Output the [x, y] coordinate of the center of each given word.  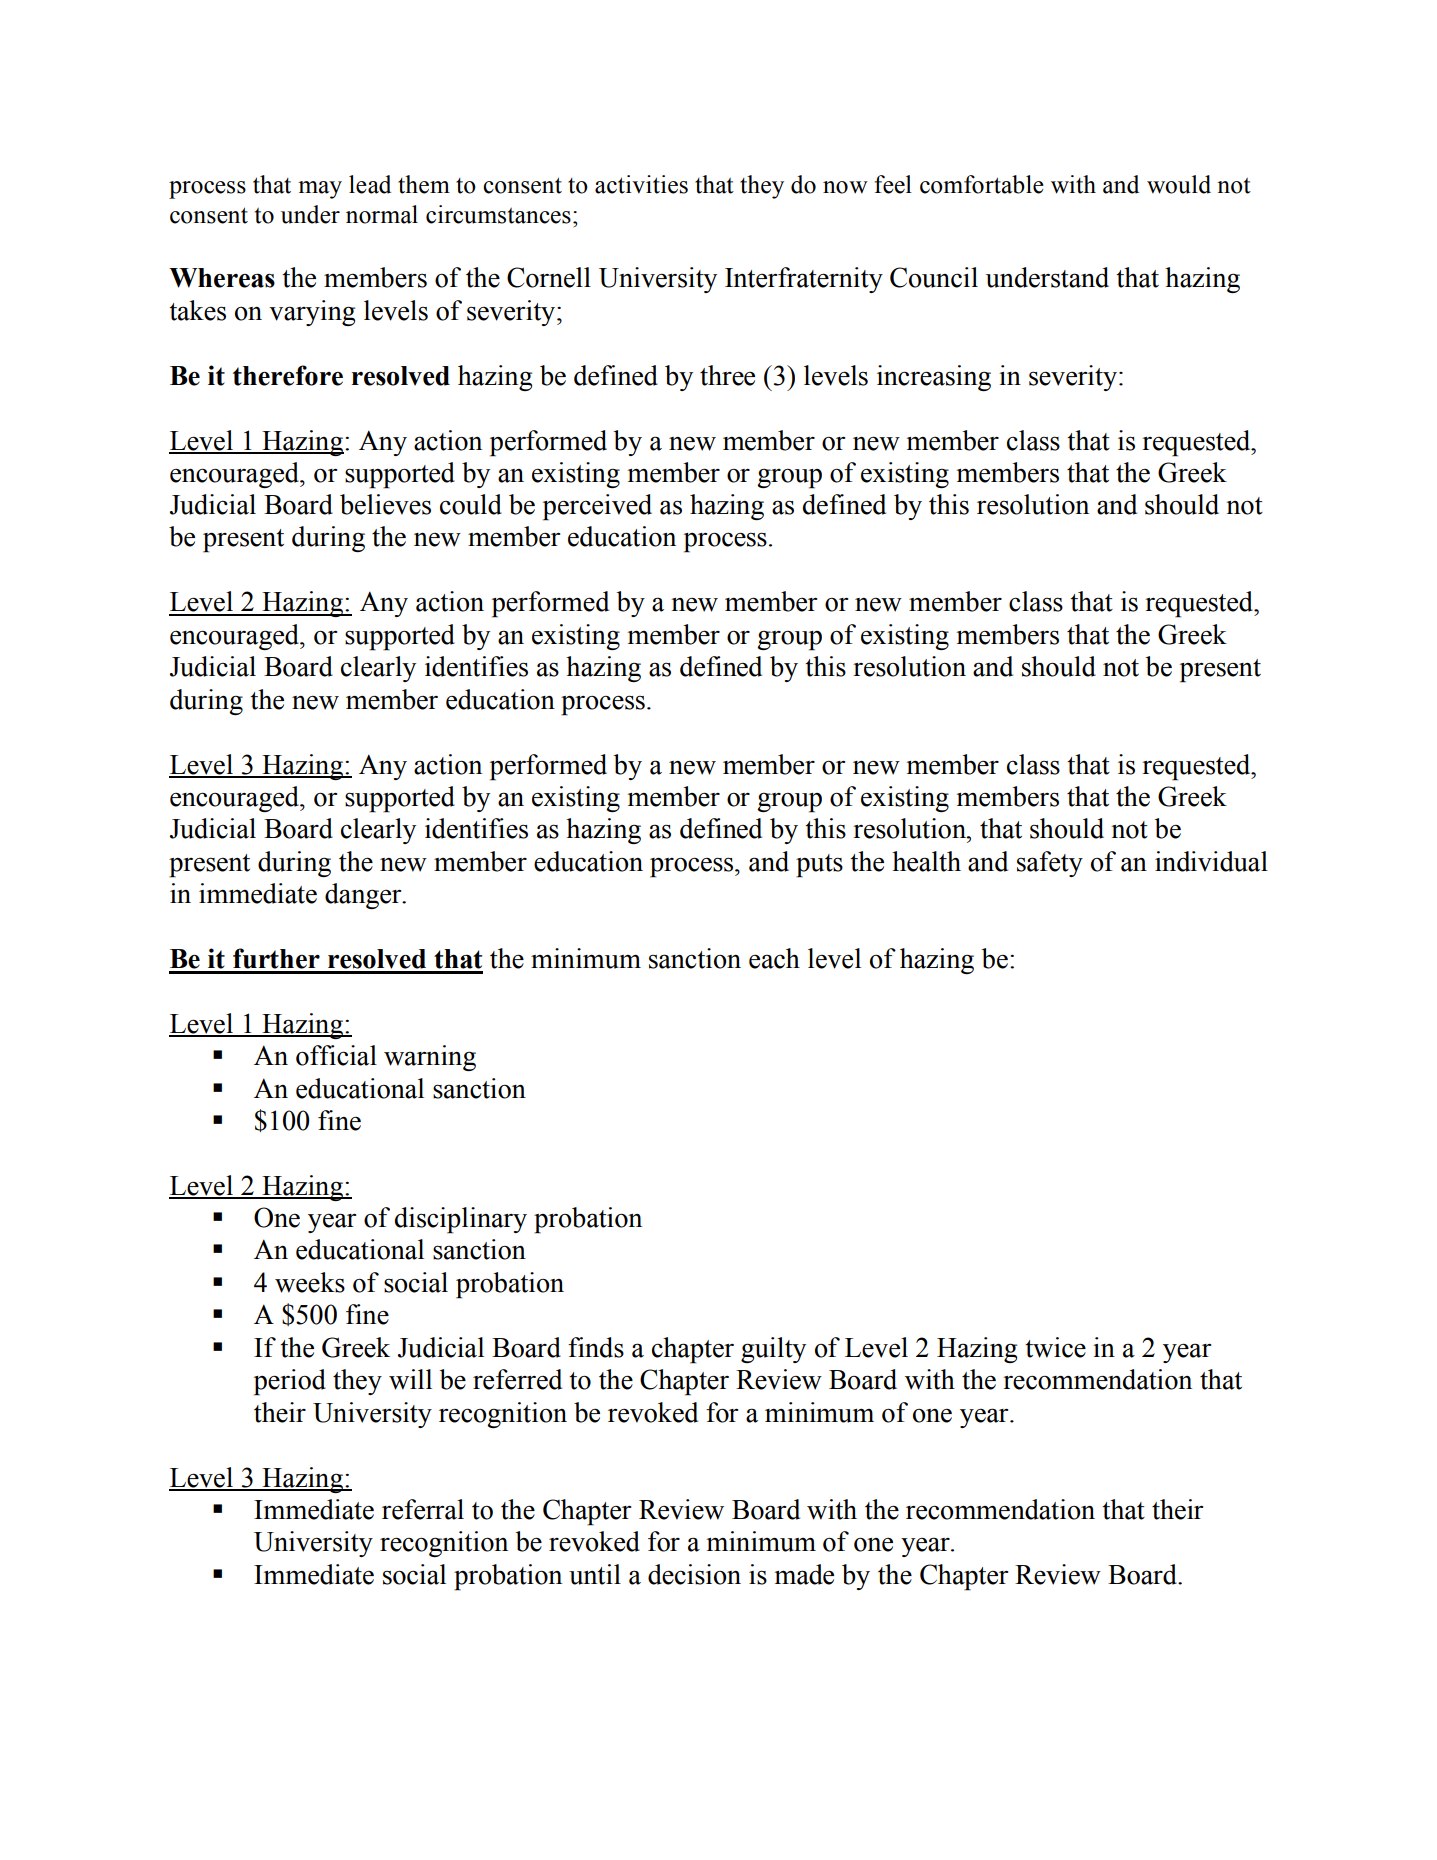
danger [364, 896]
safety [1050, 864]
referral [423, 1509]
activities [641, 184]
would [1179, 184]
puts [819, 866]
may [320, 190]
